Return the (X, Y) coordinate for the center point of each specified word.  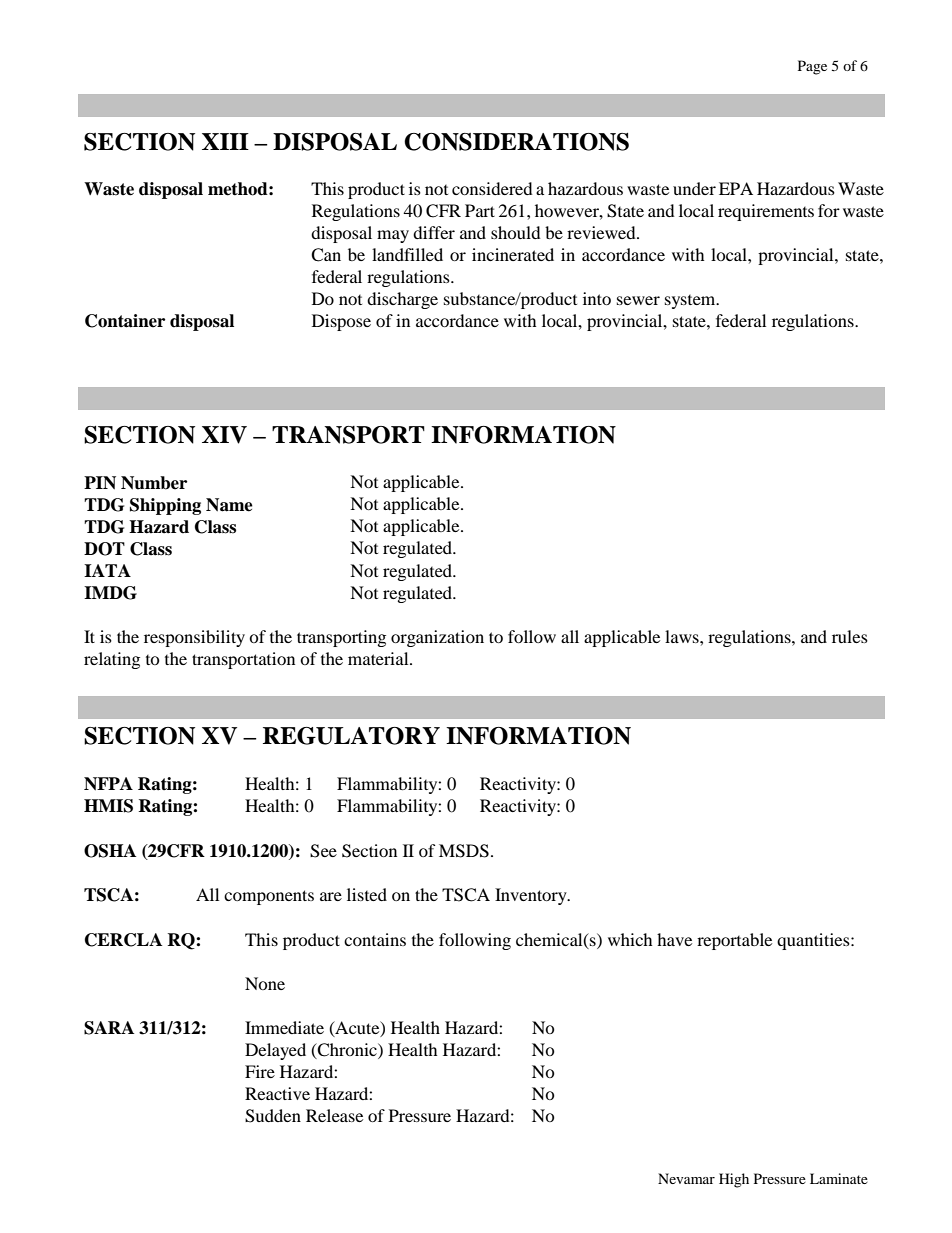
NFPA (108, 784)
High (734, 1180)
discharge (402, 300)
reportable (734, 941)
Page (812, 67)
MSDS (464, 851)
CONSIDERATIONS (516, 142)
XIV (224, 435)
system (691, 302)
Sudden (273, 1116)
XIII (225, 141)
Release (334, 1115)
